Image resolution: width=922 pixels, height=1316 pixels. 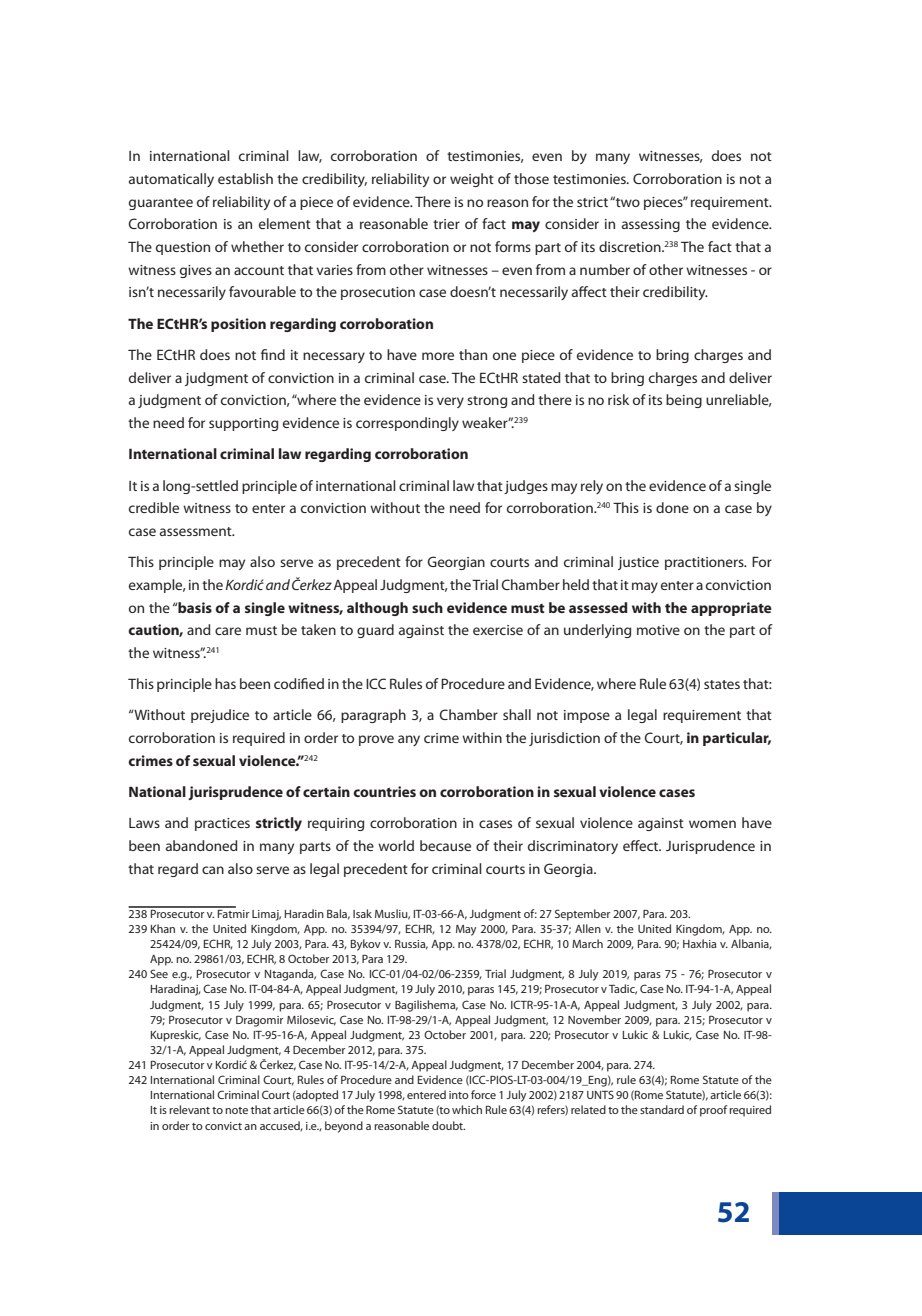 I want to click on establish, so click(x=245, y=178).
